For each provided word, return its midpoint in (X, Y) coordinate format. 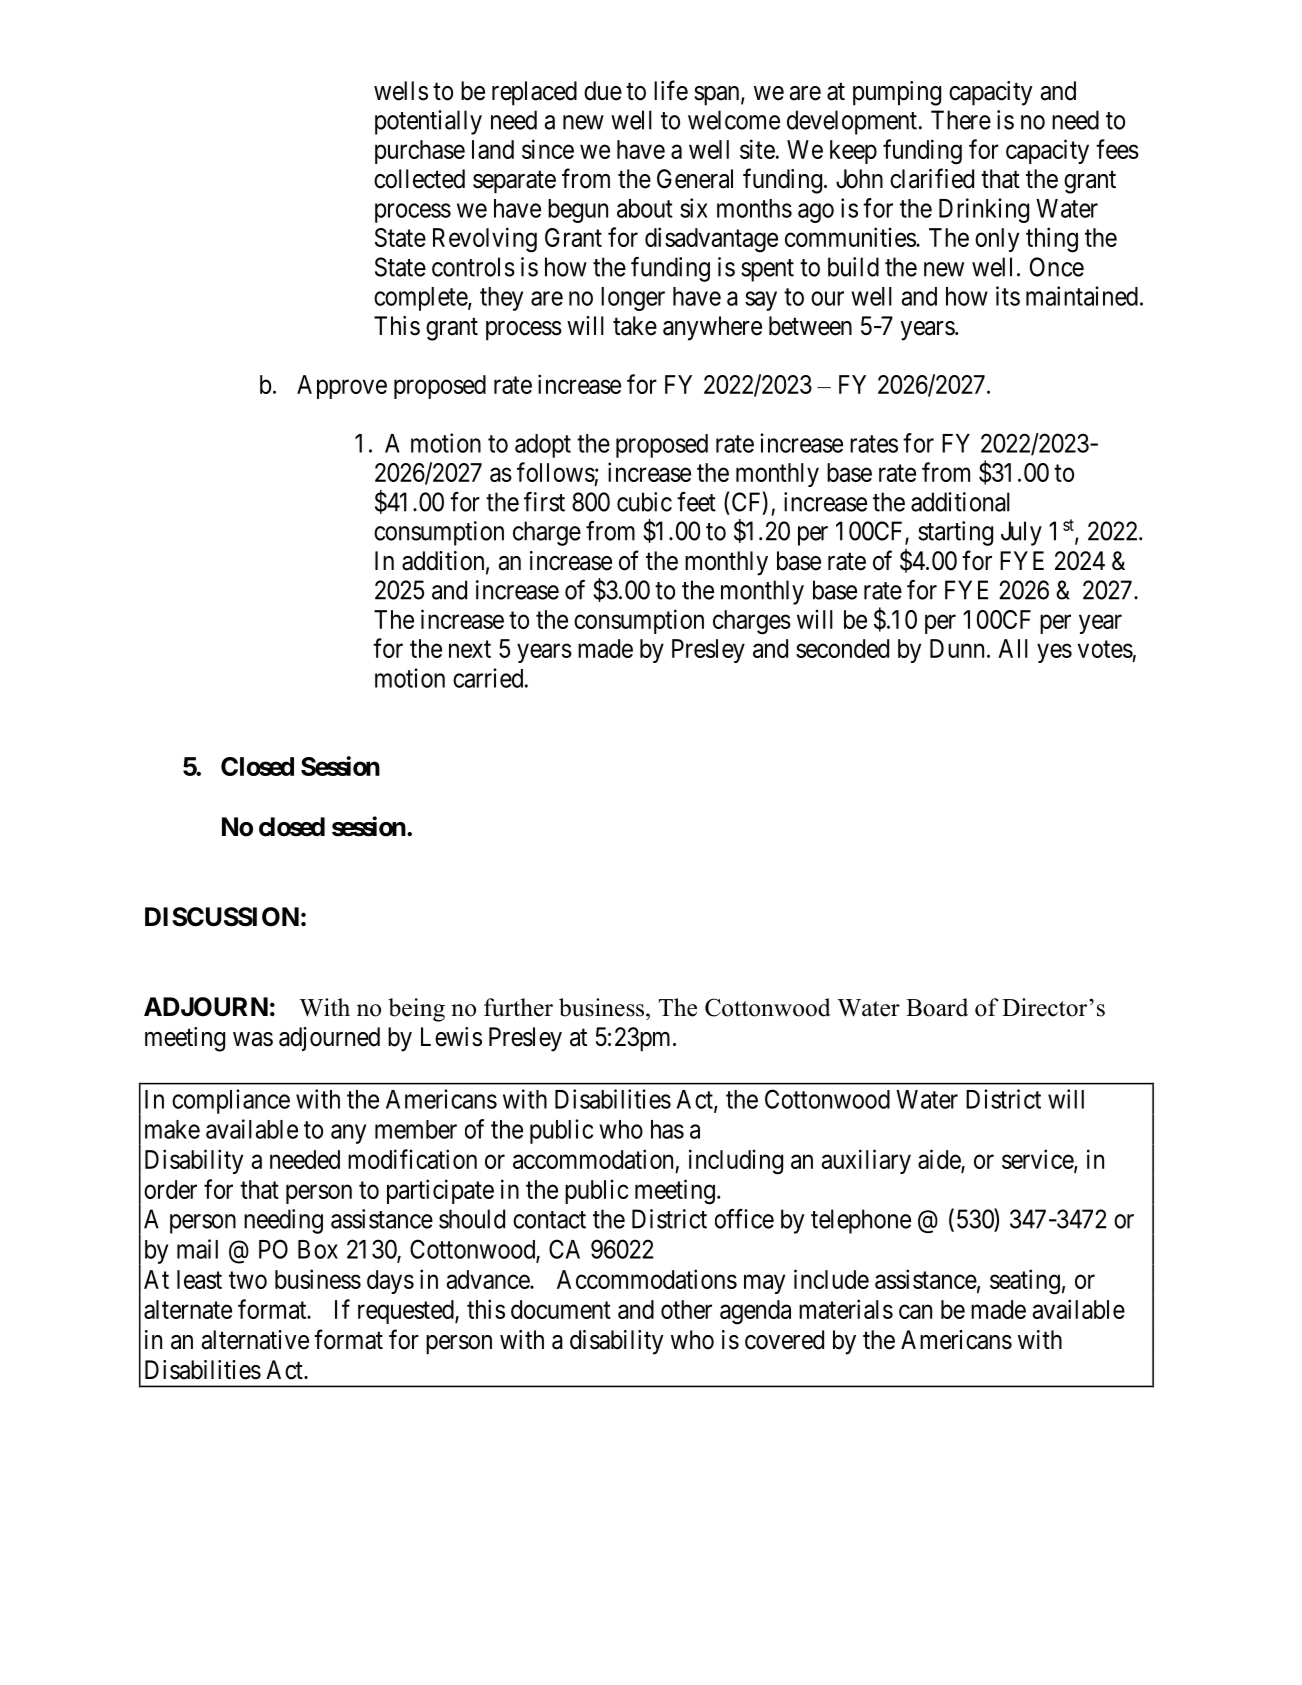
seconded (842, 648)
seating (1025, 1282)
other (686, 1309)
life (671, 90)
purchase (420, 152)
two (248, 1280)
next (470, 649)
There (961, 120)
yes (1054, 653)
